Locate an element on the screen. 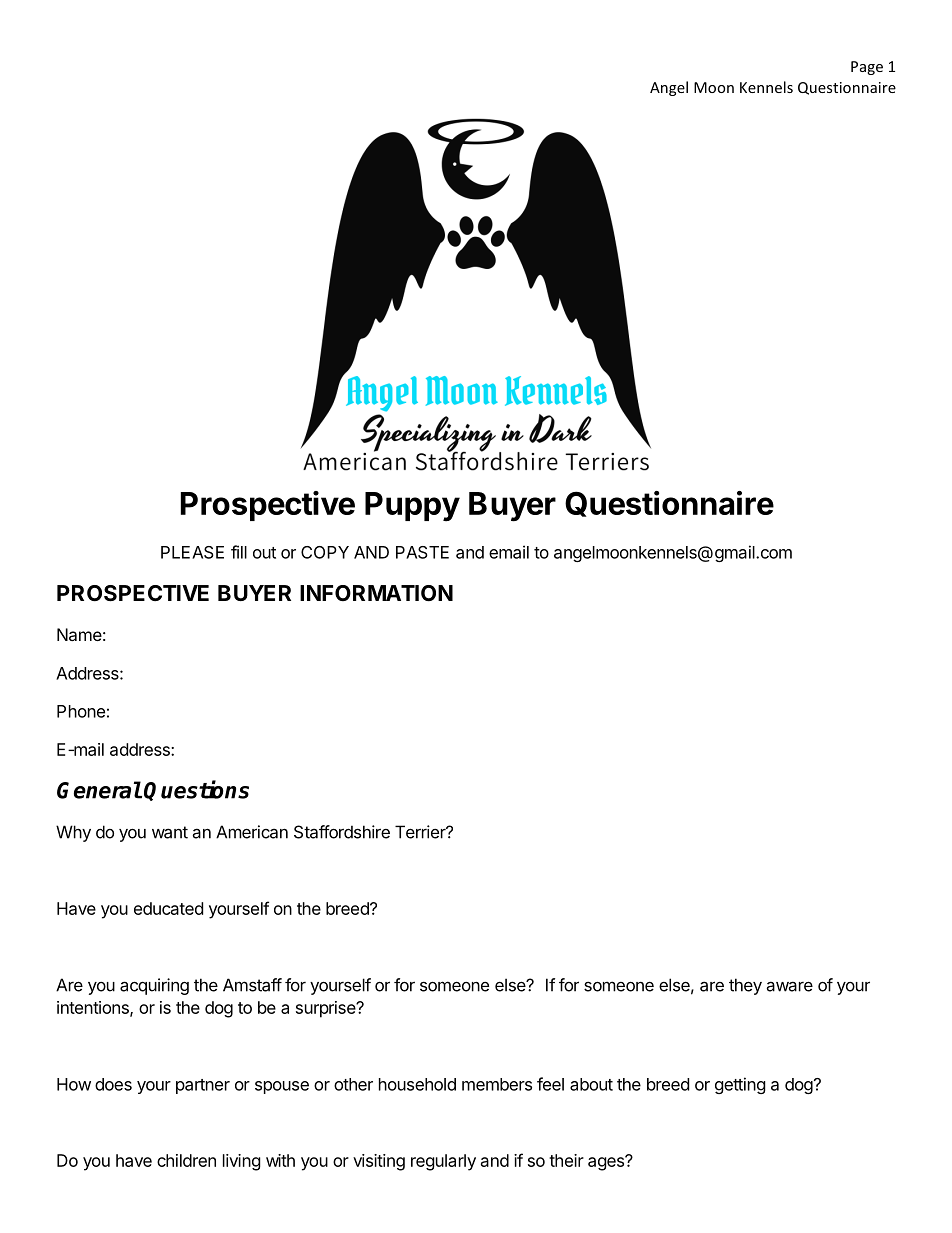 The image size is (952, 1233). educated is located at coordinates (168, 908).
